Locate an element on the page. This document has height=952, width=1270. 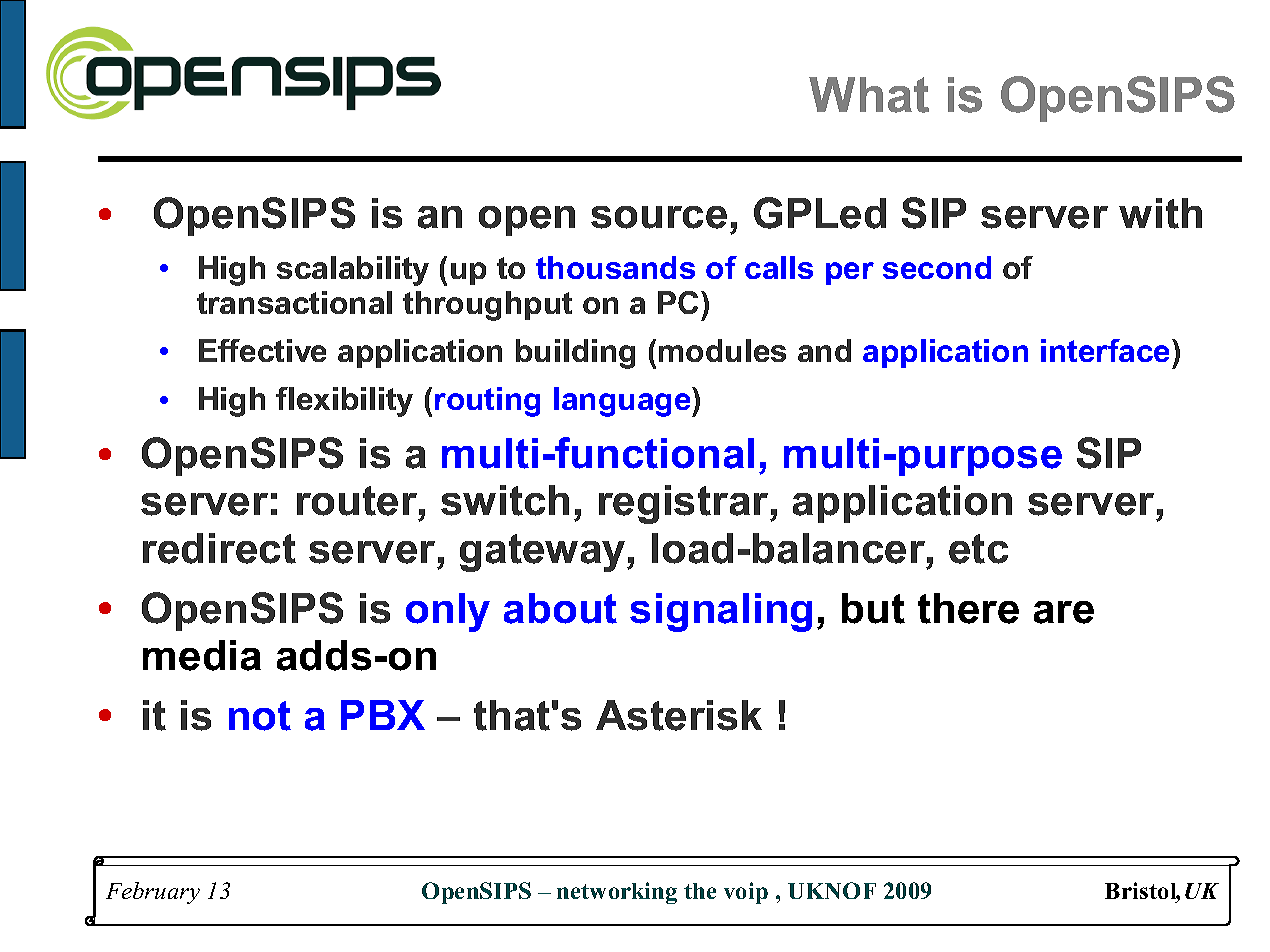
What is located at coordinates (869, 95).
